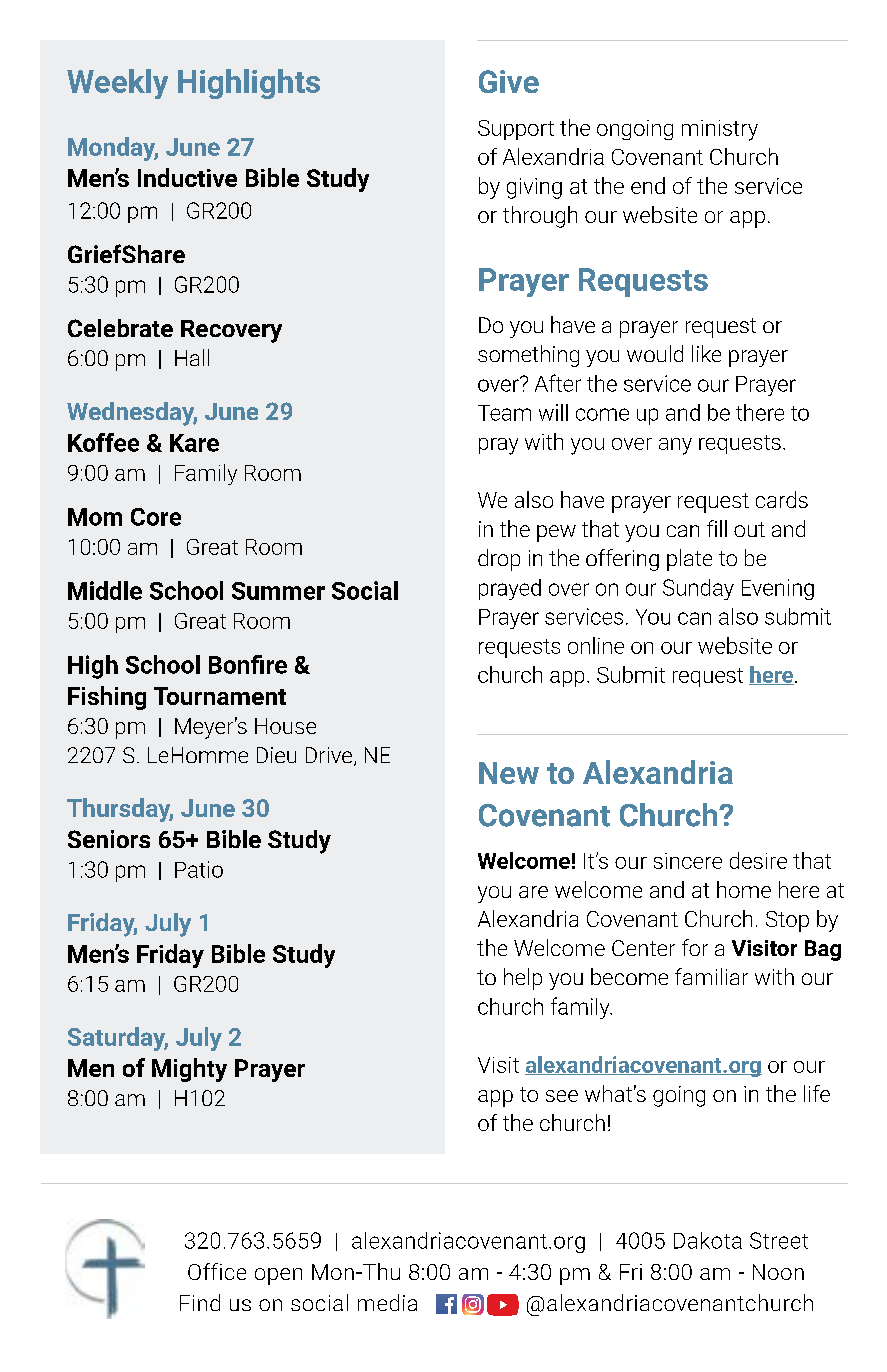 The image size is (887, 1372). I want to click on Inductive, so click(187, 177).
